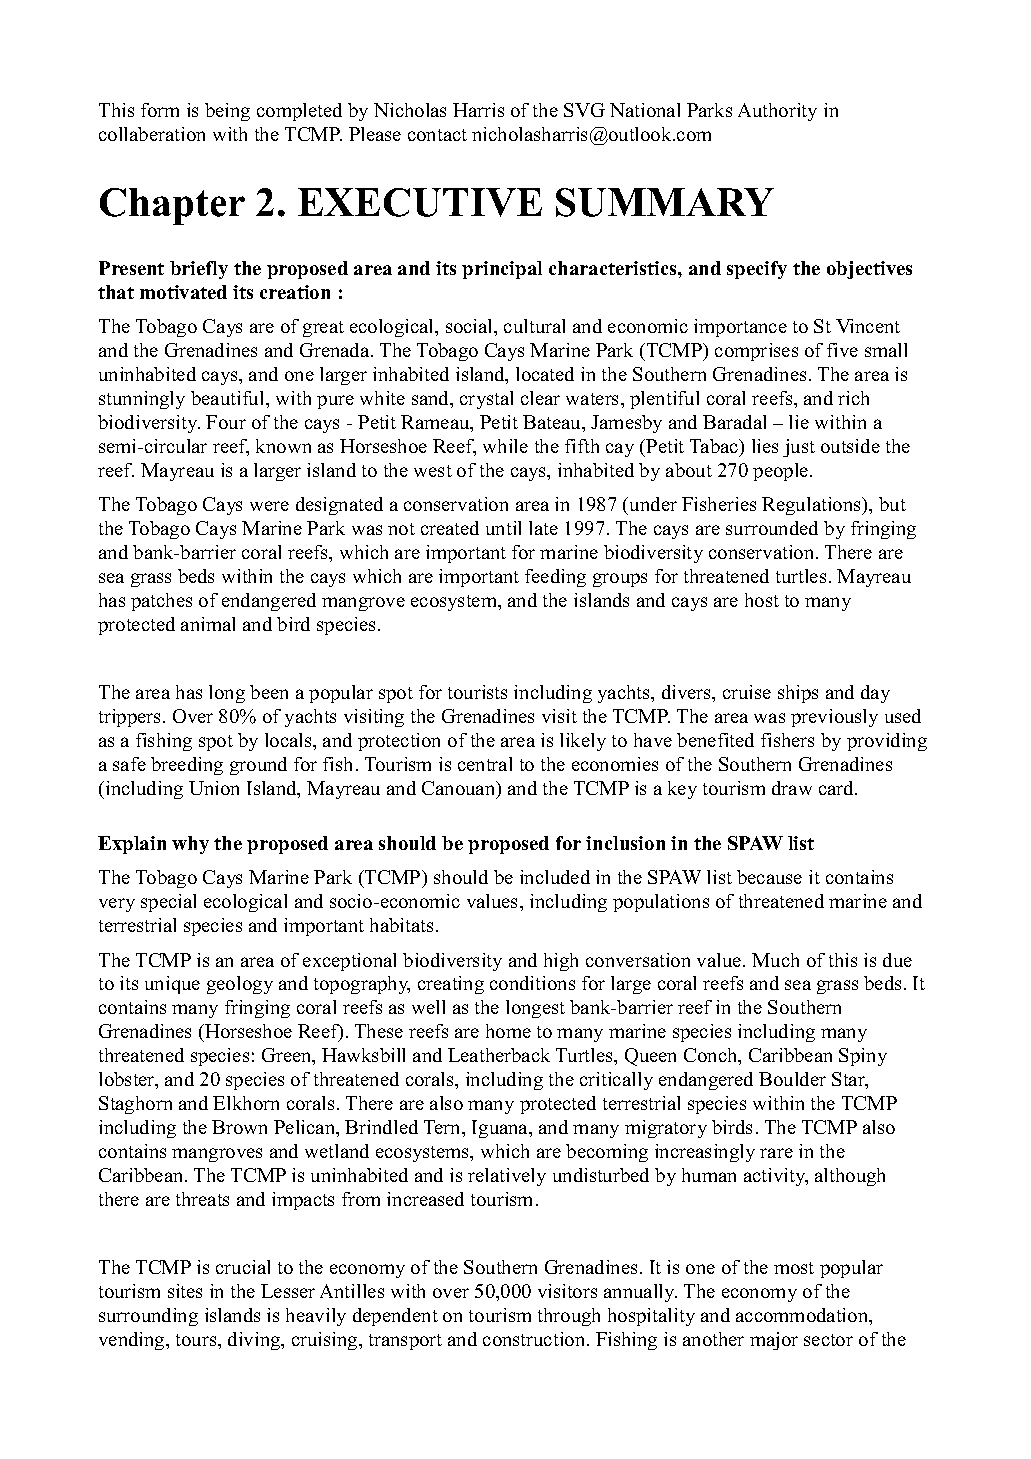  Describe the element at coordinates (508, 1031) in the image. I see `home` at that location.
